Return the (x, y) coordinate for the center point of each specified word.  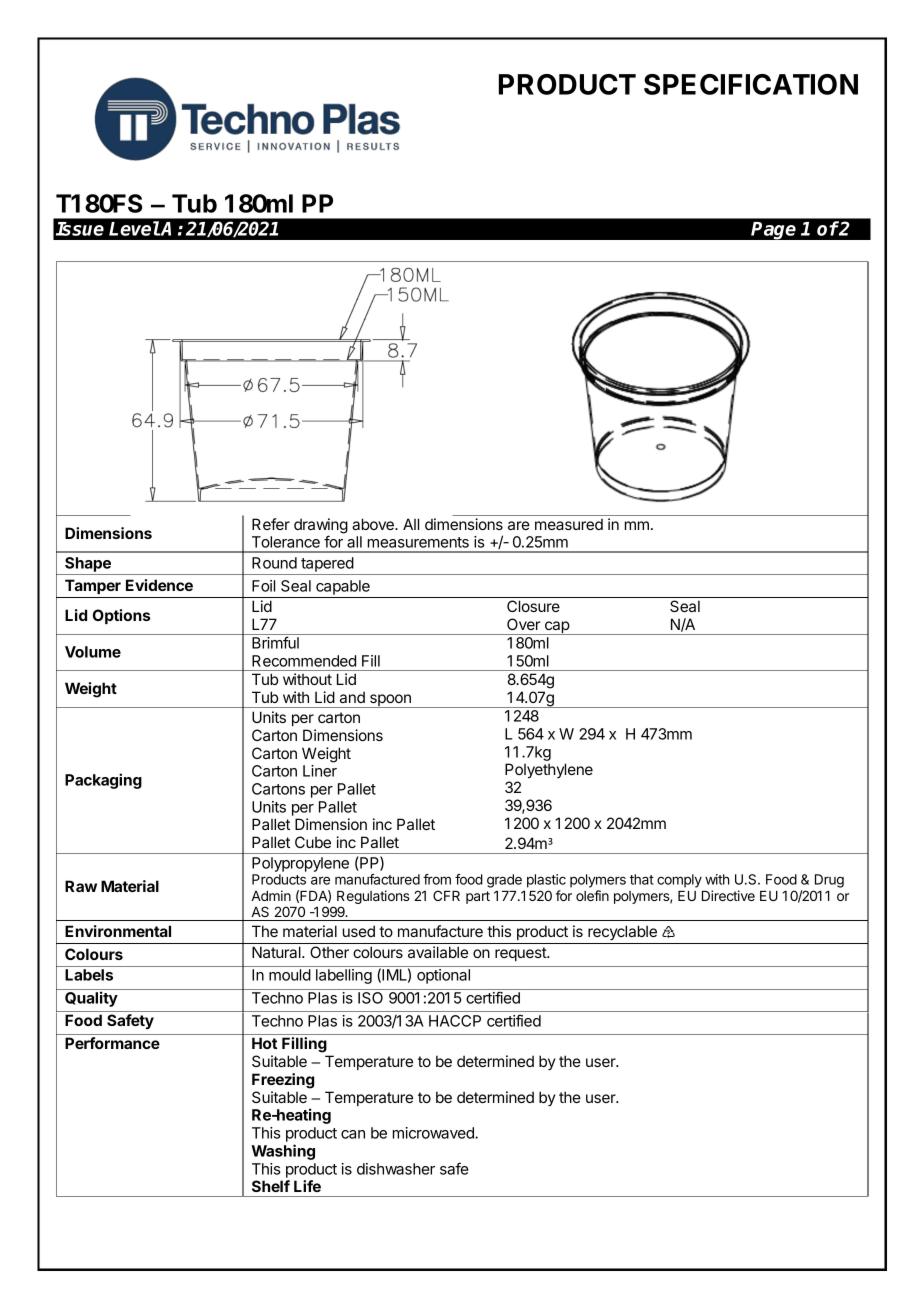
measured (569, 524)
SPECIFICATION (751, 84)
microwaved (434, 1133)
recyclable (622, 932)
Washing (283, 1152)
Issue (80, 229)
